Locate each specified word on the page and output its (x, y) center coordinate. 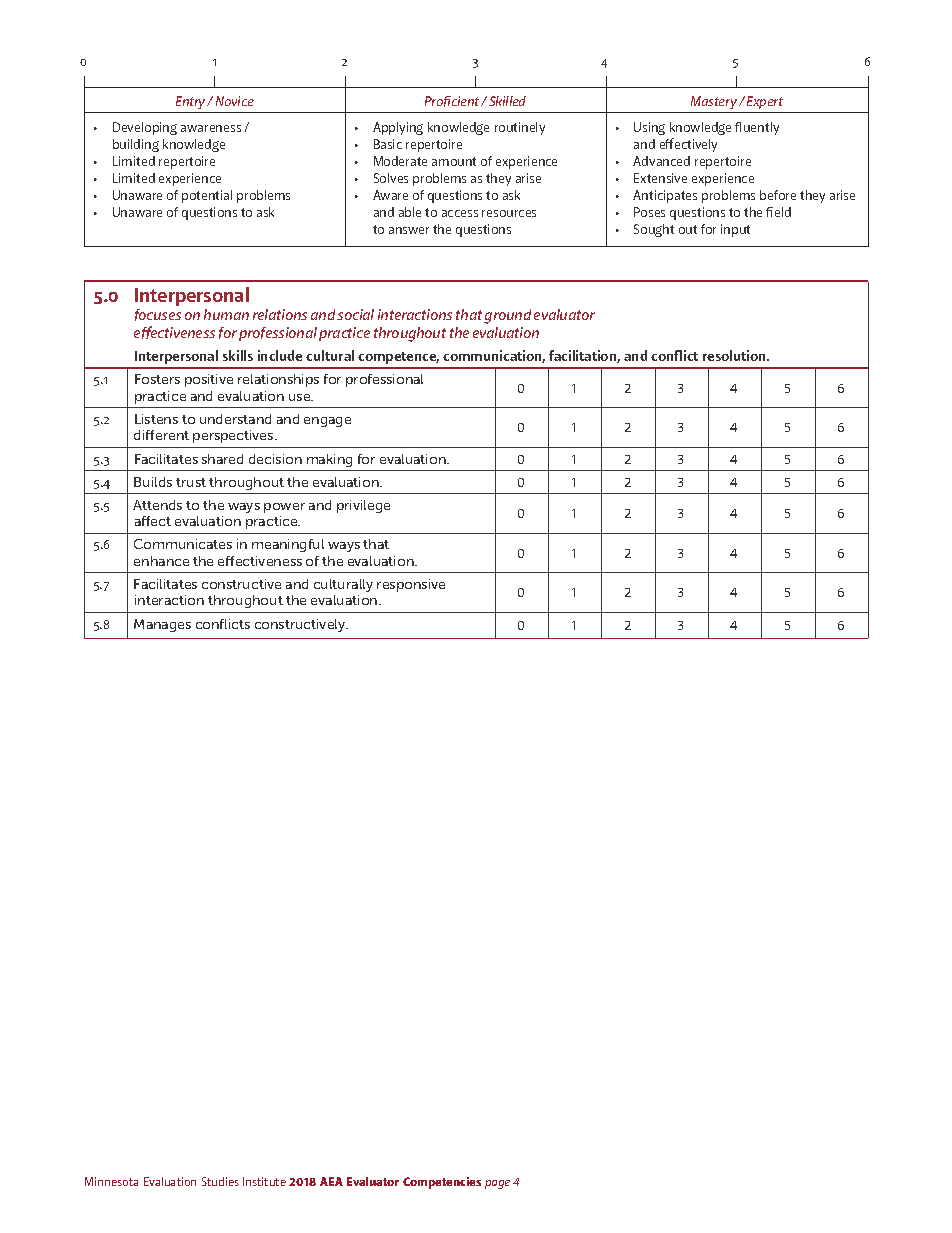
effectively (688, 145)
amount (454, 161)
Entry (192, 102)
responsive (411, 585)
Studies (220, 1181)
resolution (735, 355)
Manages (162, 625)
